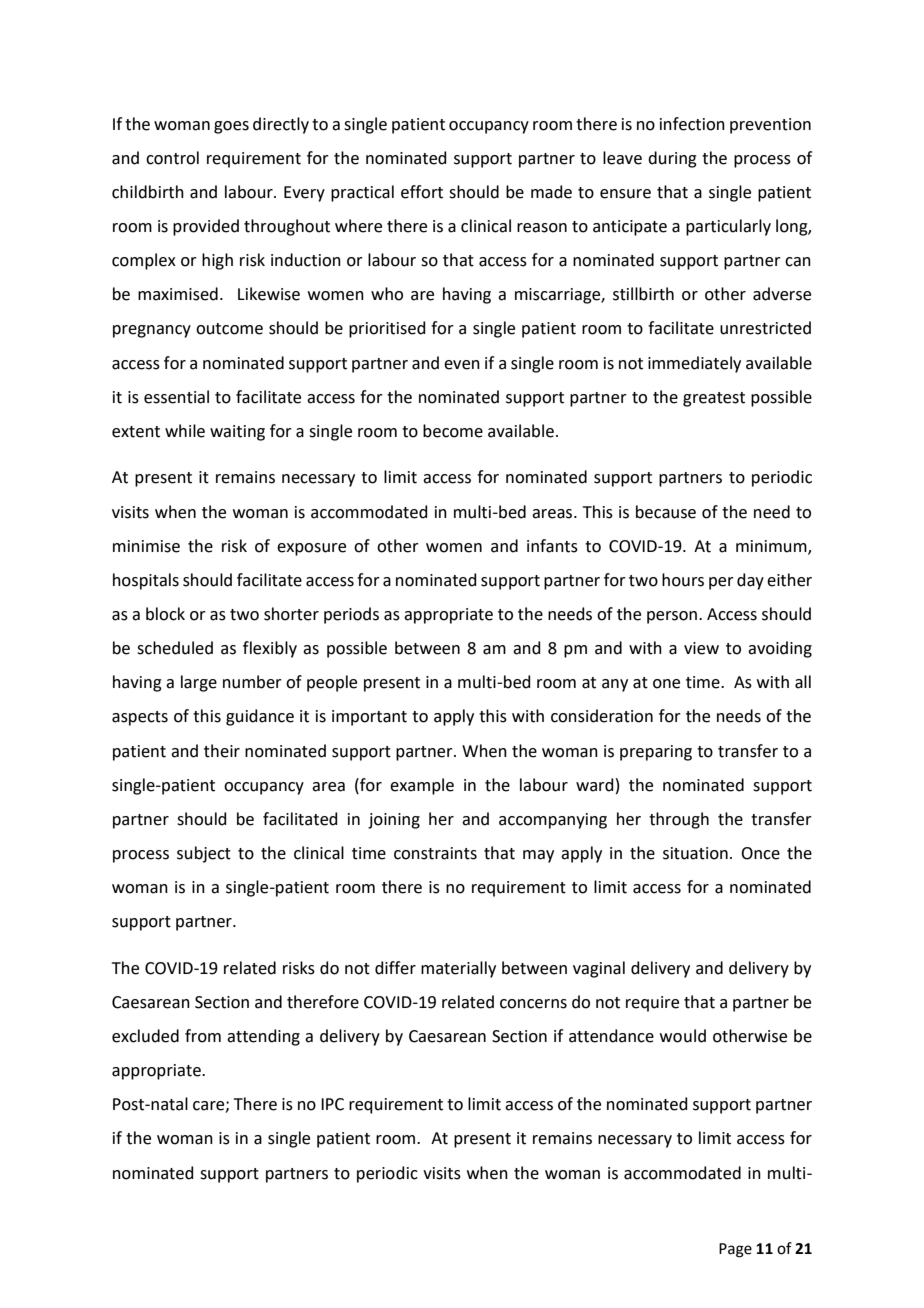 The height and width of the image is (1308, 924). Describe the element at coordinates (701, 648) in the image. I see `view` at that location.
